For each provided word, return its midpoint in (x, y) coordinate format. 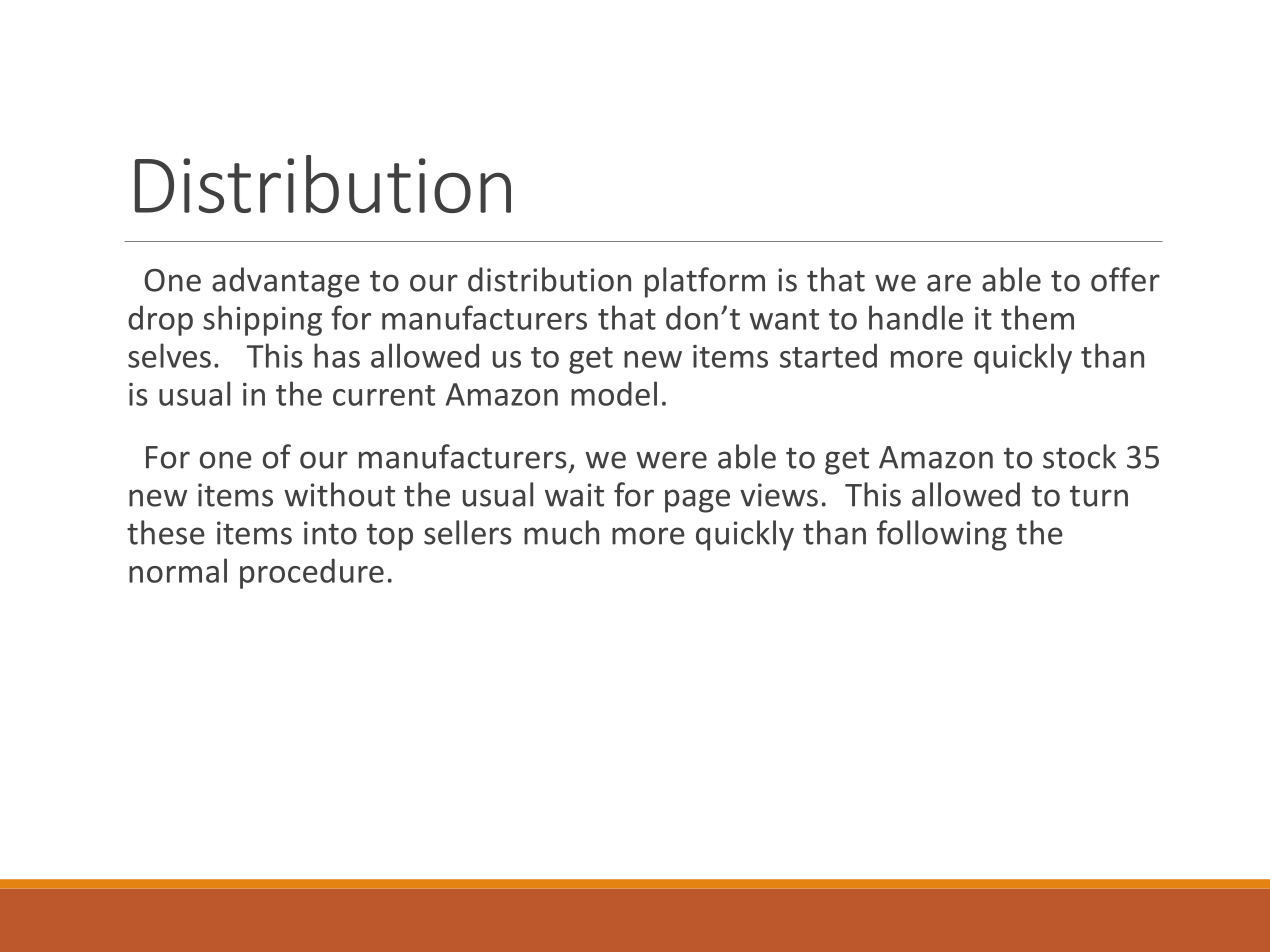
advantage (286, 282)
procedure (312, 573)
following (942, 535)
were (671, 460)
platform (705, 282)
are (949, 283)
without (339, 494)
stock (1079, 456)
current (384, 395)
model (614, 393)
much (561, 532)
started (828, 355)
